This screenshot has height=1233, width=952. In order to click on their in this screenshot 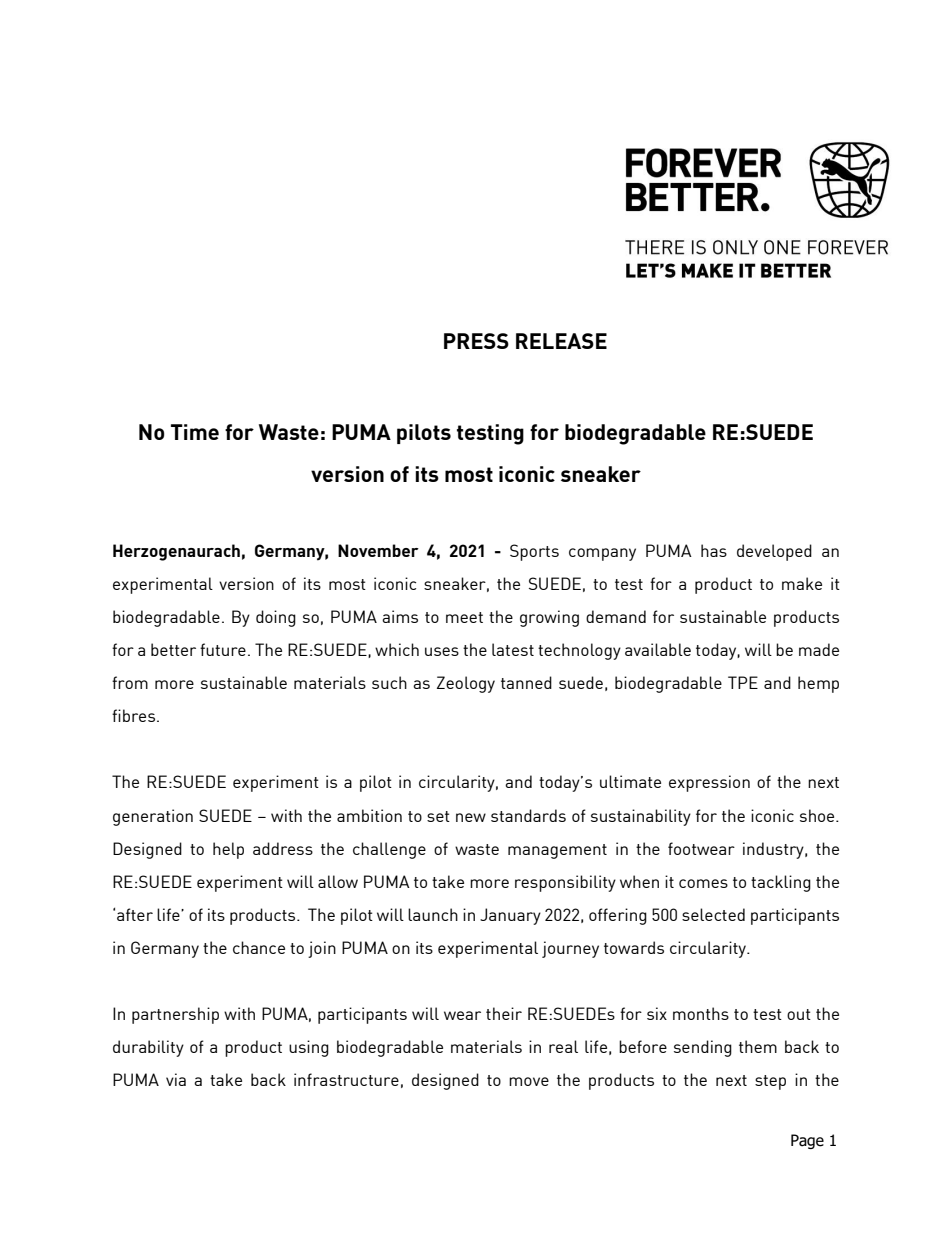, I will do `click(504, 1013)`.
